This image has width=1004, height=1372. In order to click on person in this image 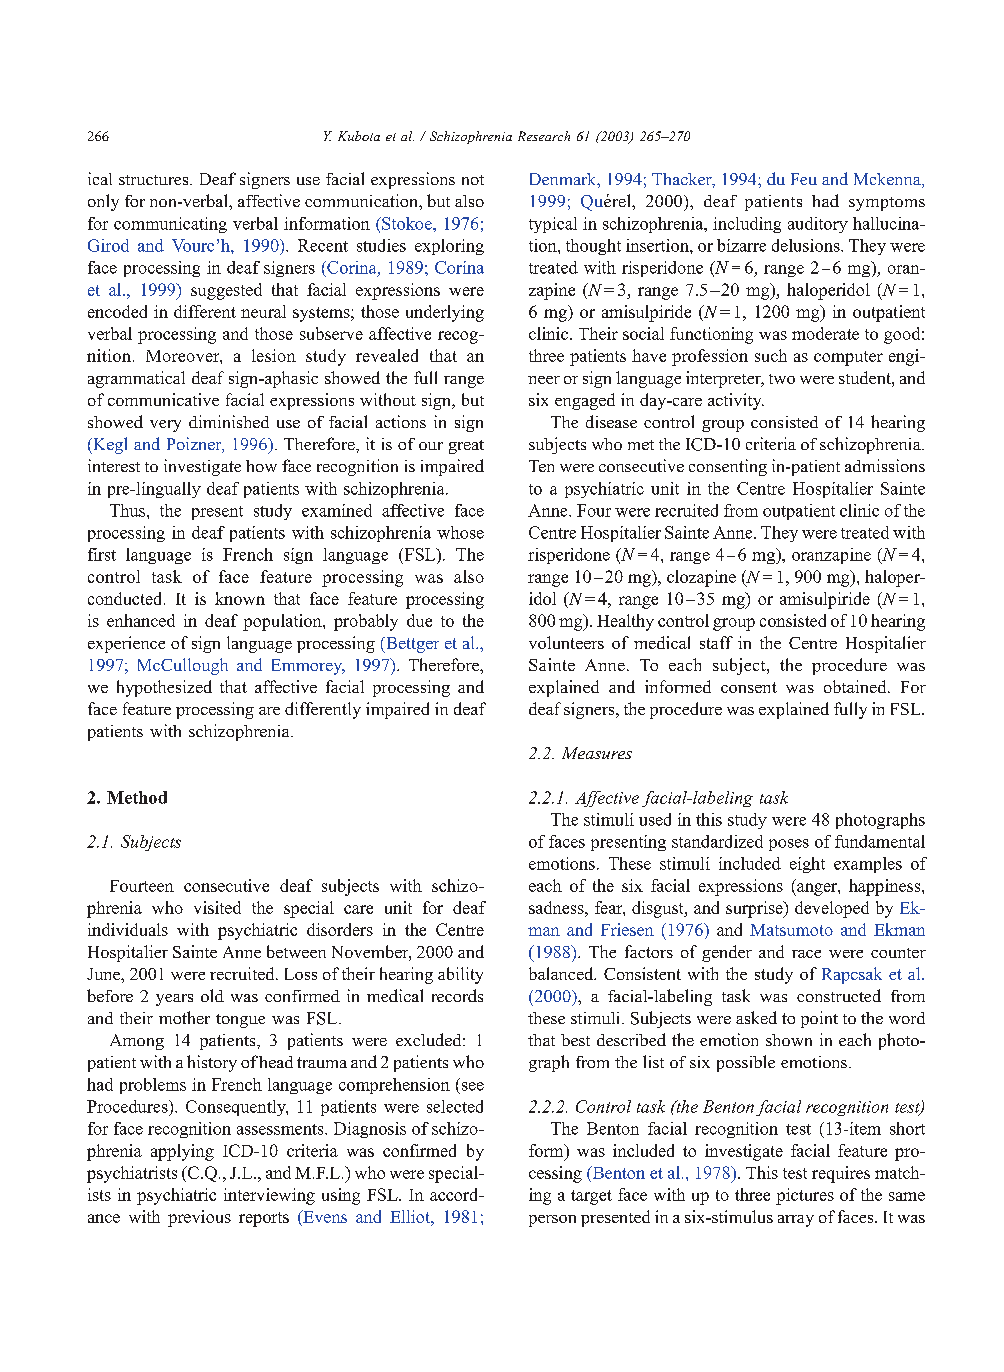, I will do `click(552, 1221)`.
